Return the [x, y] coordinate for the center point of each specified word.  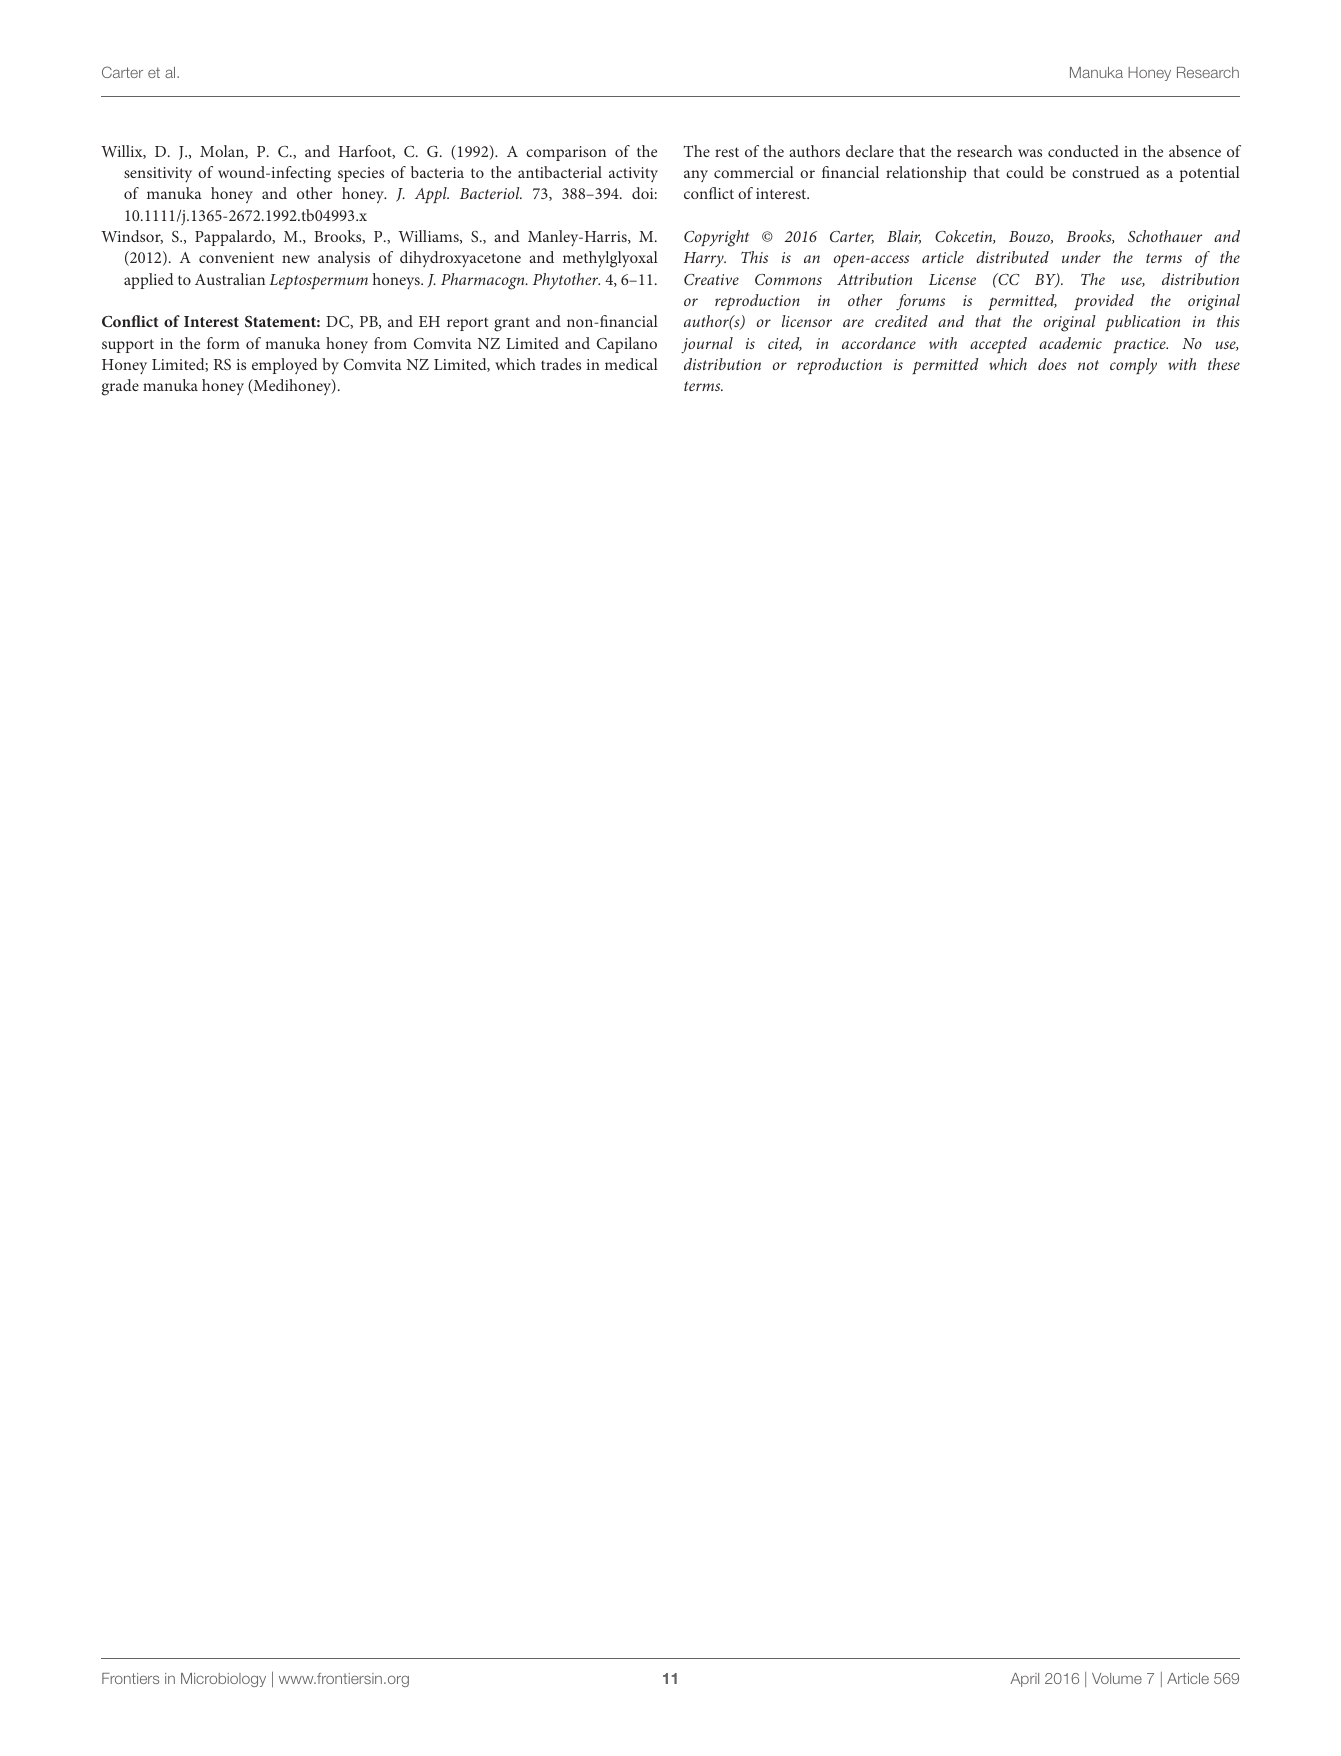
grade [120, 387]
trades [561, 364]
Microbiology [223, 1680]
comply [1133, 366]
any [696, 176]
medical [631, 364]
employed [285, 366]
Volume [1117, 1678]
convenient [236, 257]
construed [1106, 172]
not [1088, 365]
